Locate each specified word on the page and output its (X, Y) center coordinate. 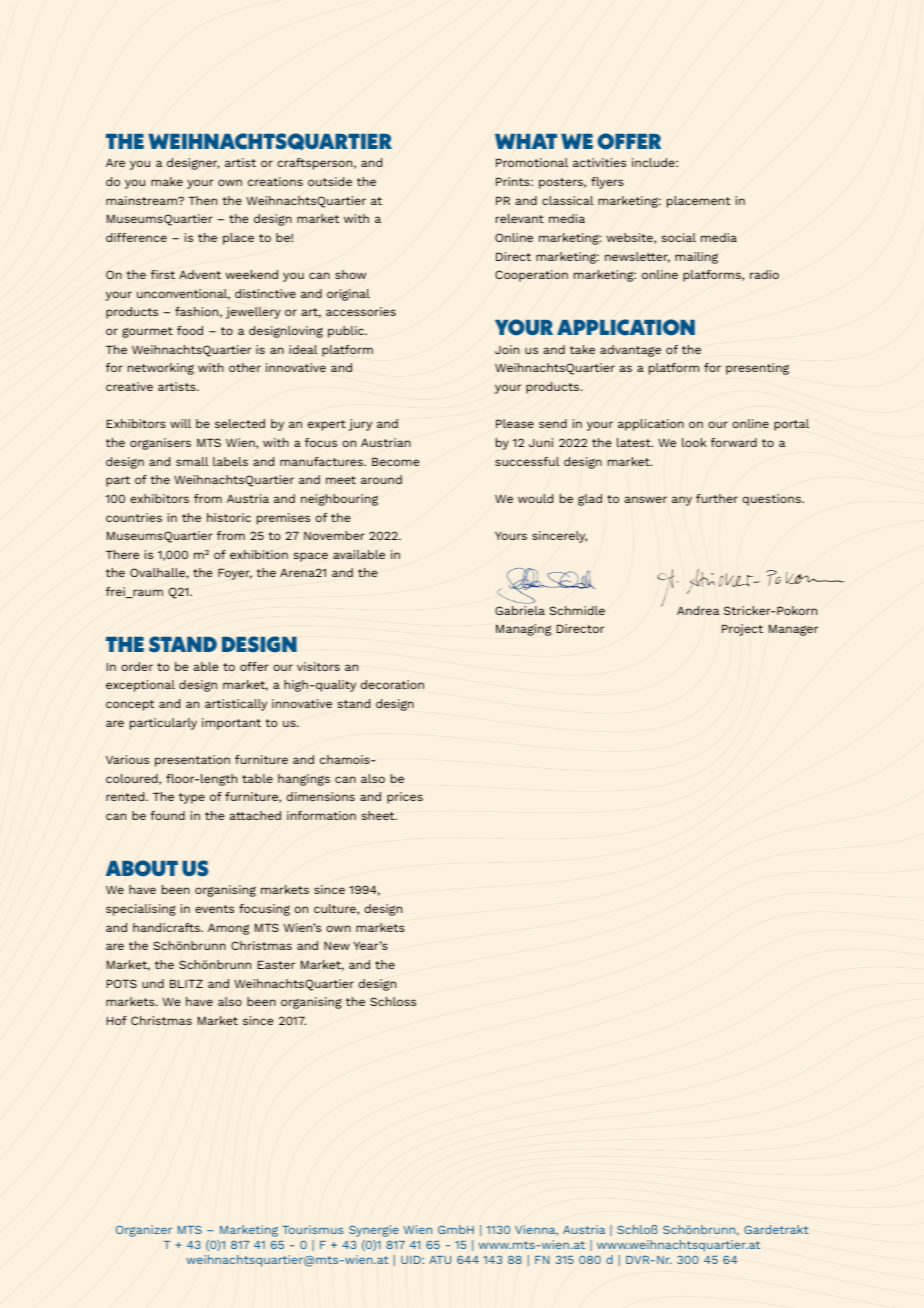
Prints (514, 181)
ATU (440, 1260)
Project (742, 630)
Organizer (144, 1231)
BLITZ (186, 983)
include (654, 162)
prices (405, 798)
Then (202, 200)
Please (515, 423)
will (180, 423)
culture (336, 909)
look (694, 442)
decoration (392, 684)
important (231, 724)
